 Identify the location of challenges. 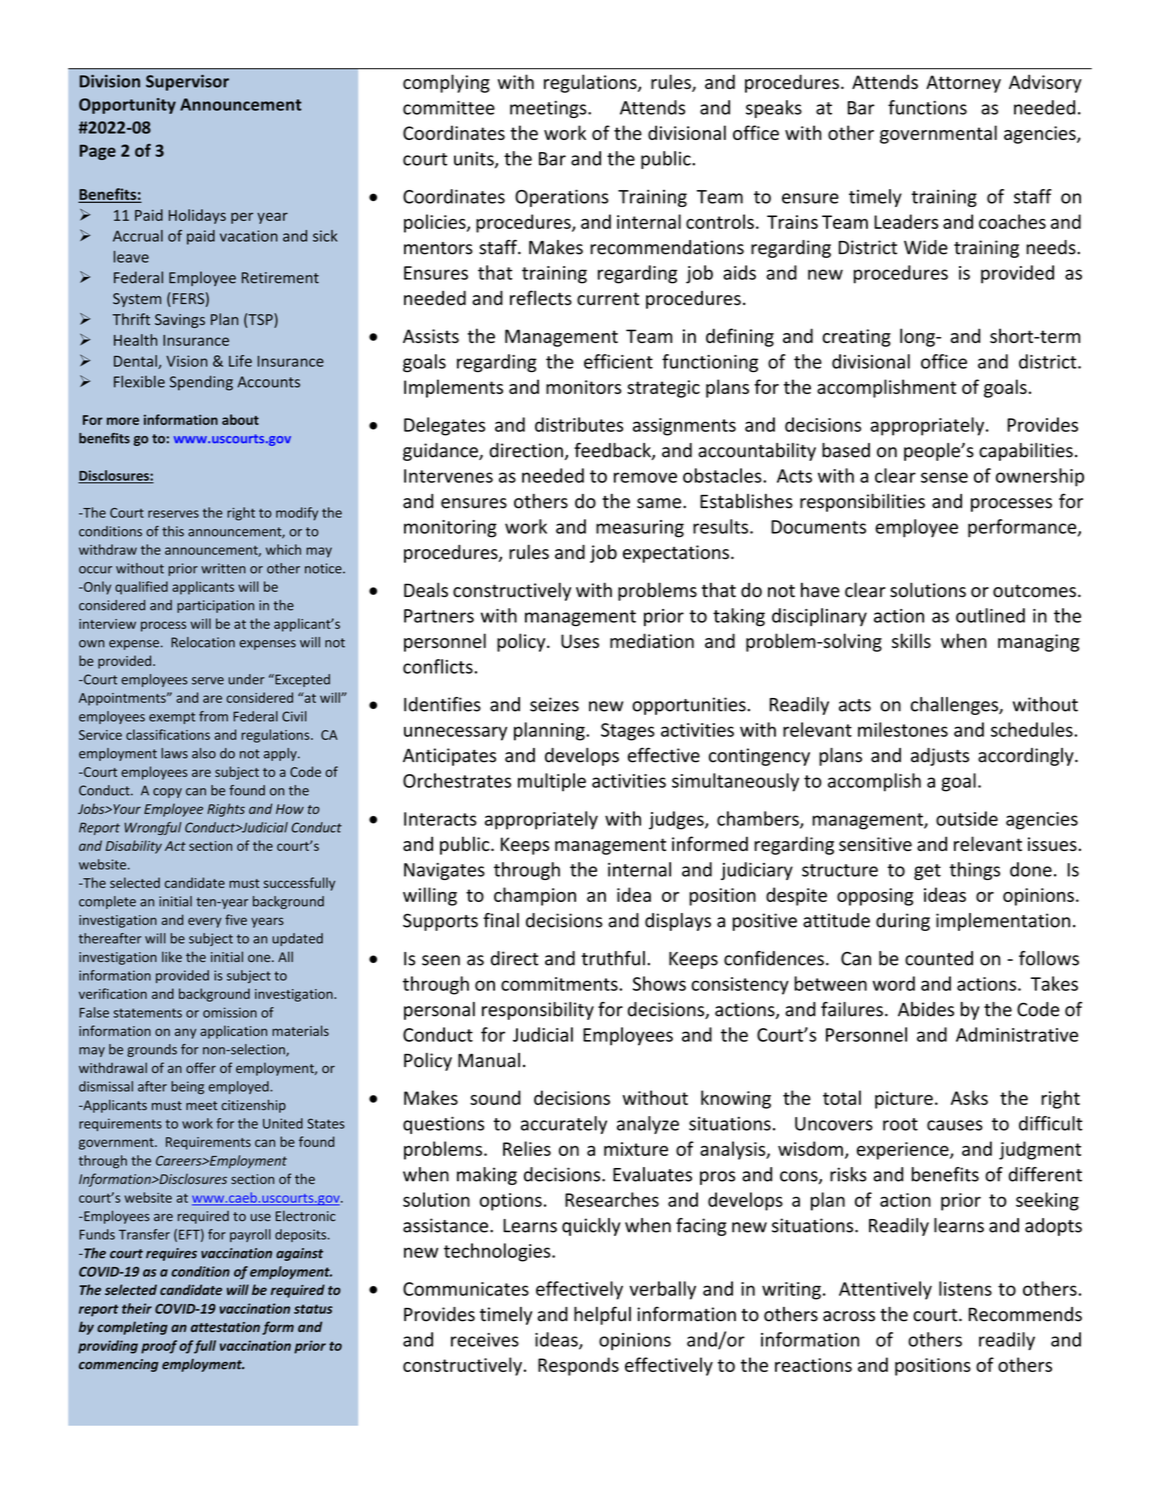
(955, 706).
